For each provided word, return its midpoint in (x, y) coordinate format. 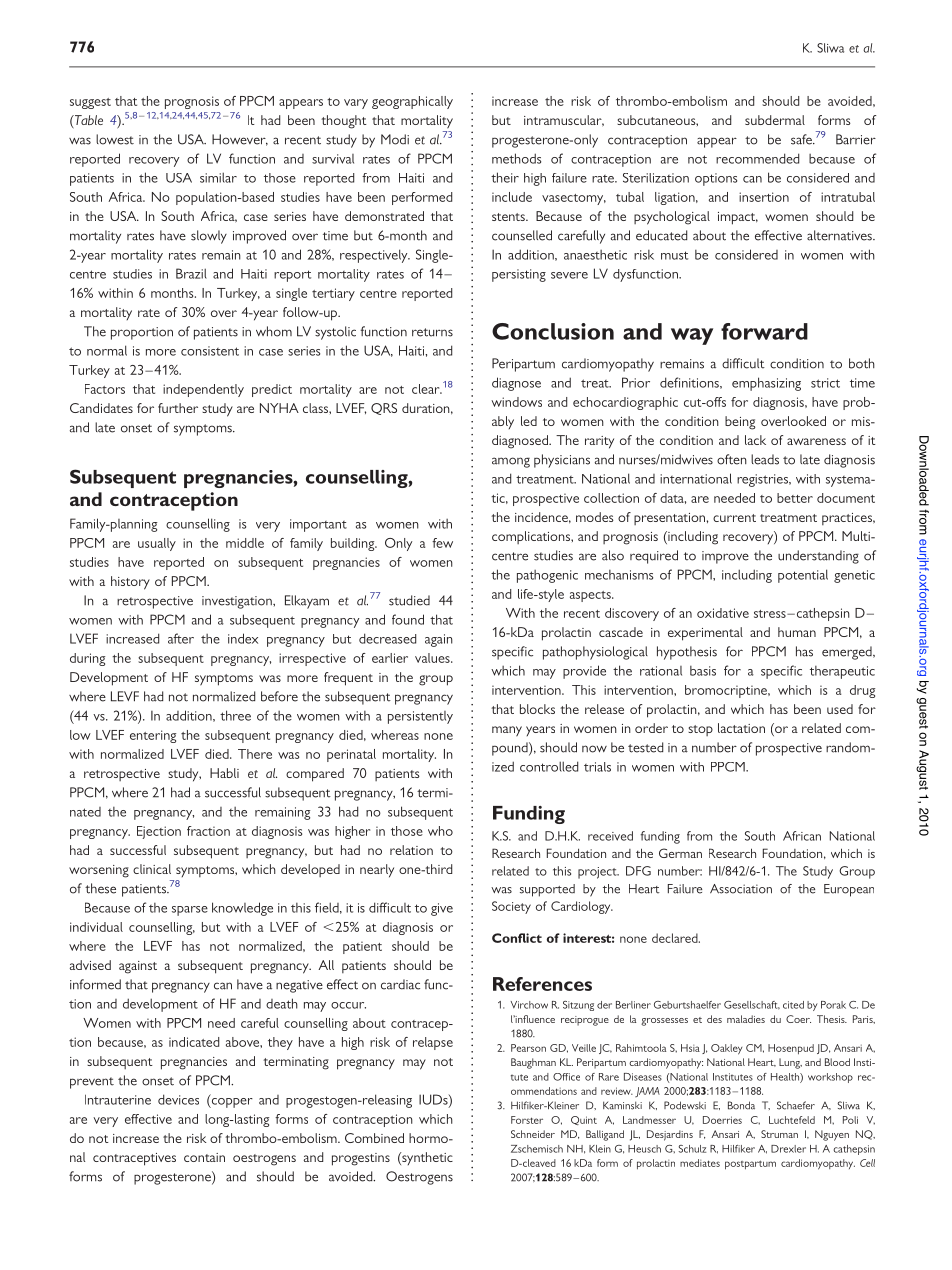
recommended (757, 158)
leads (765, 459)
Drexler (788, 1149)
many (507, 731)
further (178, 408)
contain (204, 1157)
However (240, 140)
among (511, 462)
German (680, 853)
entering (153, 736)
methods (516, 158)
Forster (527, 1120)
